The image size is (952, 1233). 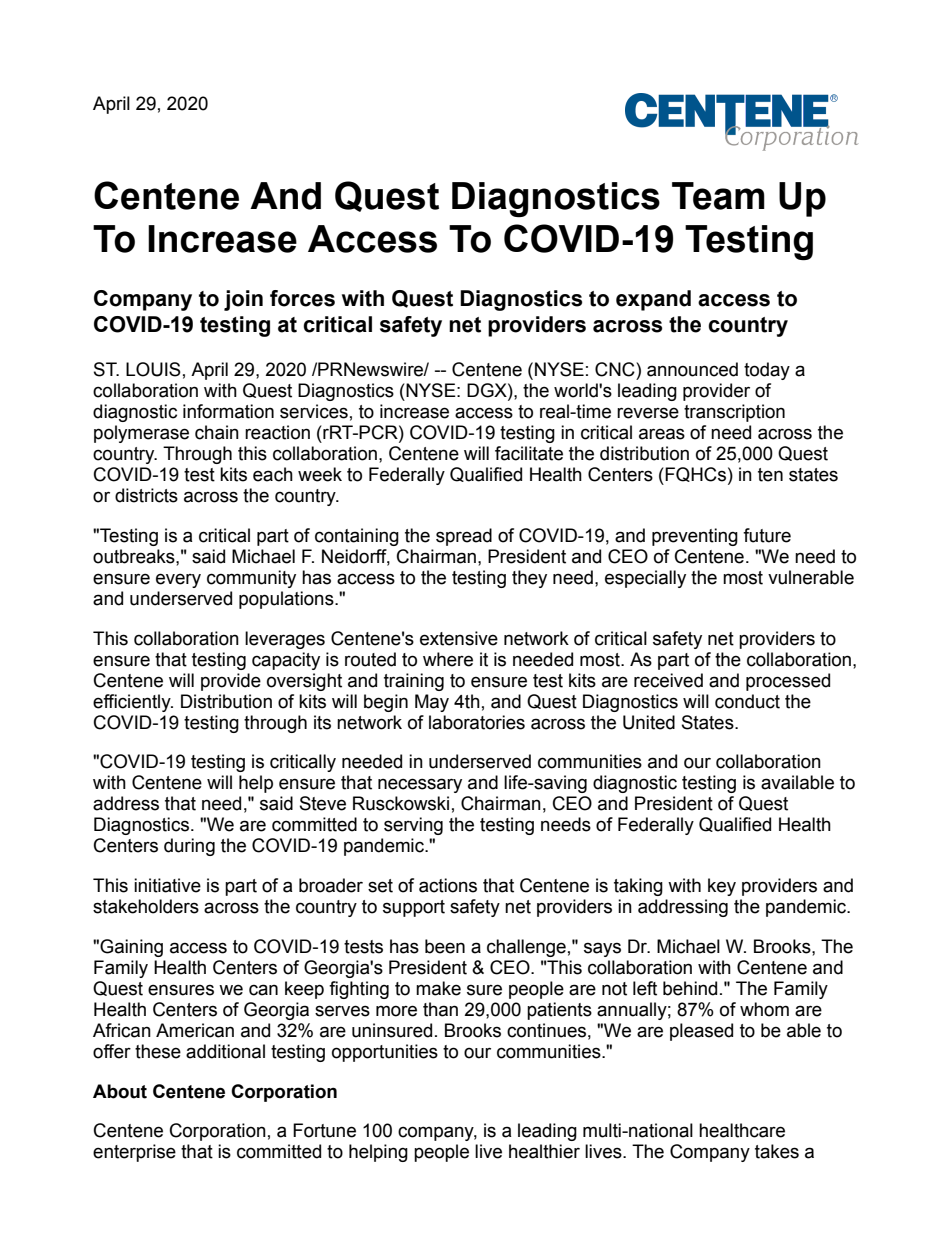 I want to click on actions, so click(x=448, y=885).
